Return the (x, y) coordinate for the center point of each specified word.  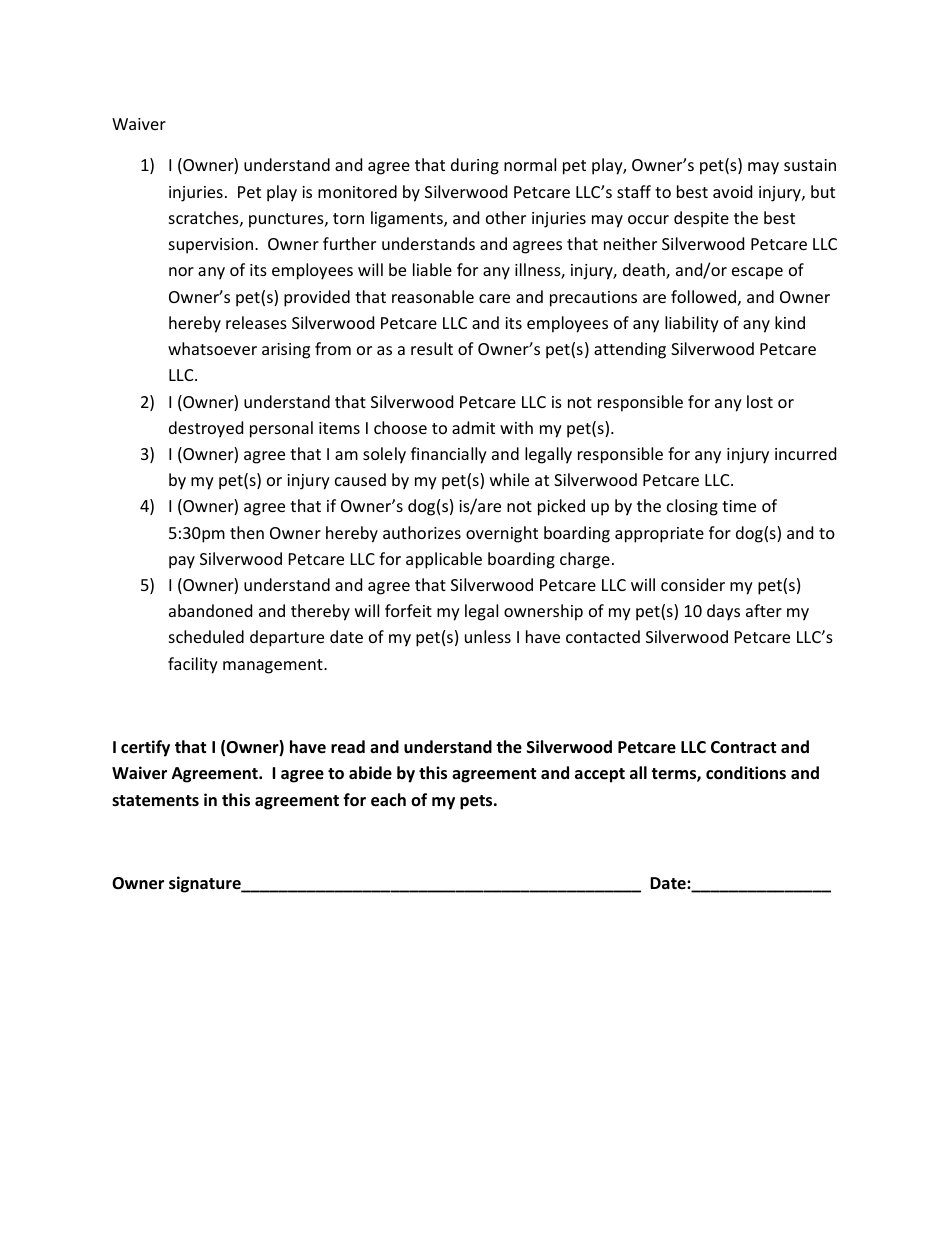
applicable (444, 560)
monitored (357, 191)
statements (155, 801)
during (475, 166)
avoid (732, 191)
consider (693, 584)
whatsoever (212, 348)
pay (182, 562)
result (432, 348)
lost (760, 401)
